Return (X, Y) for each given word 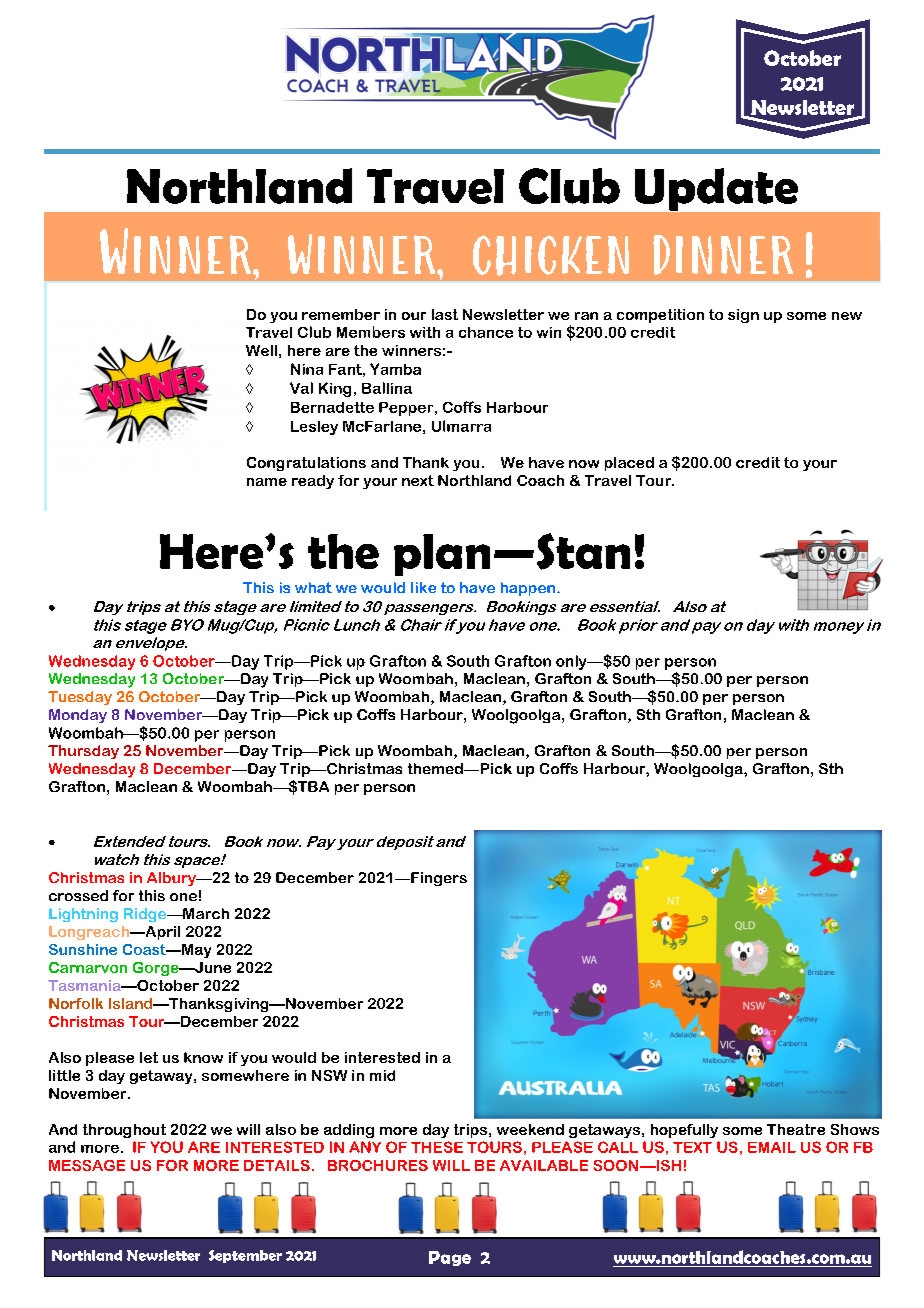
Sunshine (83, 949)
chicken (551, 255)
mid (382, 1075)
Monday (78, 716)
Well (261, 350)
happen (528, 589)
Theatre (796, 1129)
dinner (723, 255)
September (245, 1256)
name (267, 482)
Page (450, 1258)
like (423, 587)
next (418, 480)
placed (629, 464)
